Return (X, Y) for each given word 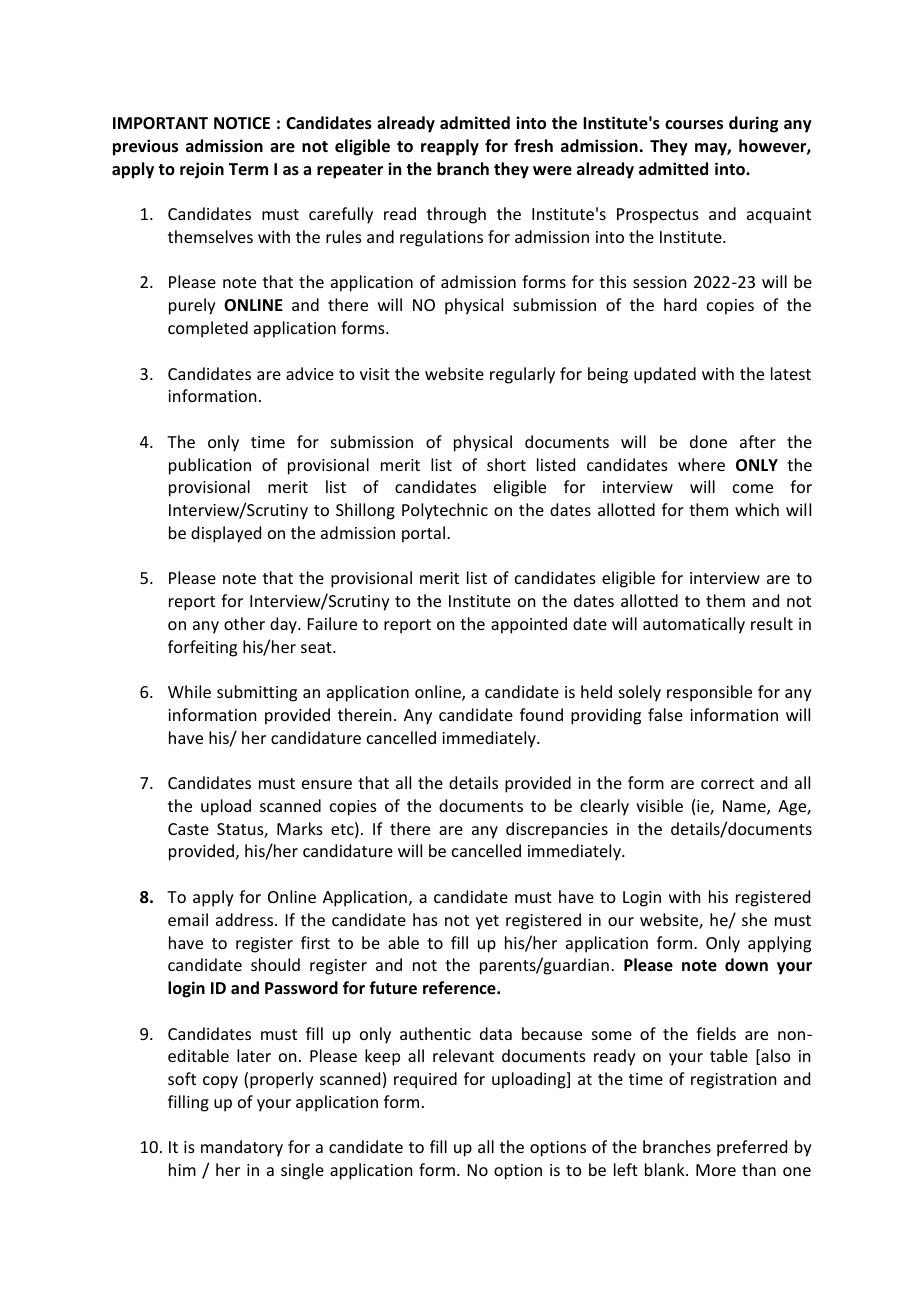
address (246, 919)
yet (487, 922)
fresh (533, 146)
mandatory (242, 1148)
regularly (522, 375)
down (746, 965)
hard (680, 304)
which (757, 509)
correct (727, 783)
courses (694, 125)
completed (208, 329)
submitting (257, 693)
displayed (226, 534)
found (541, 714)
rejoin (202, 170)
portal (423, 534)
